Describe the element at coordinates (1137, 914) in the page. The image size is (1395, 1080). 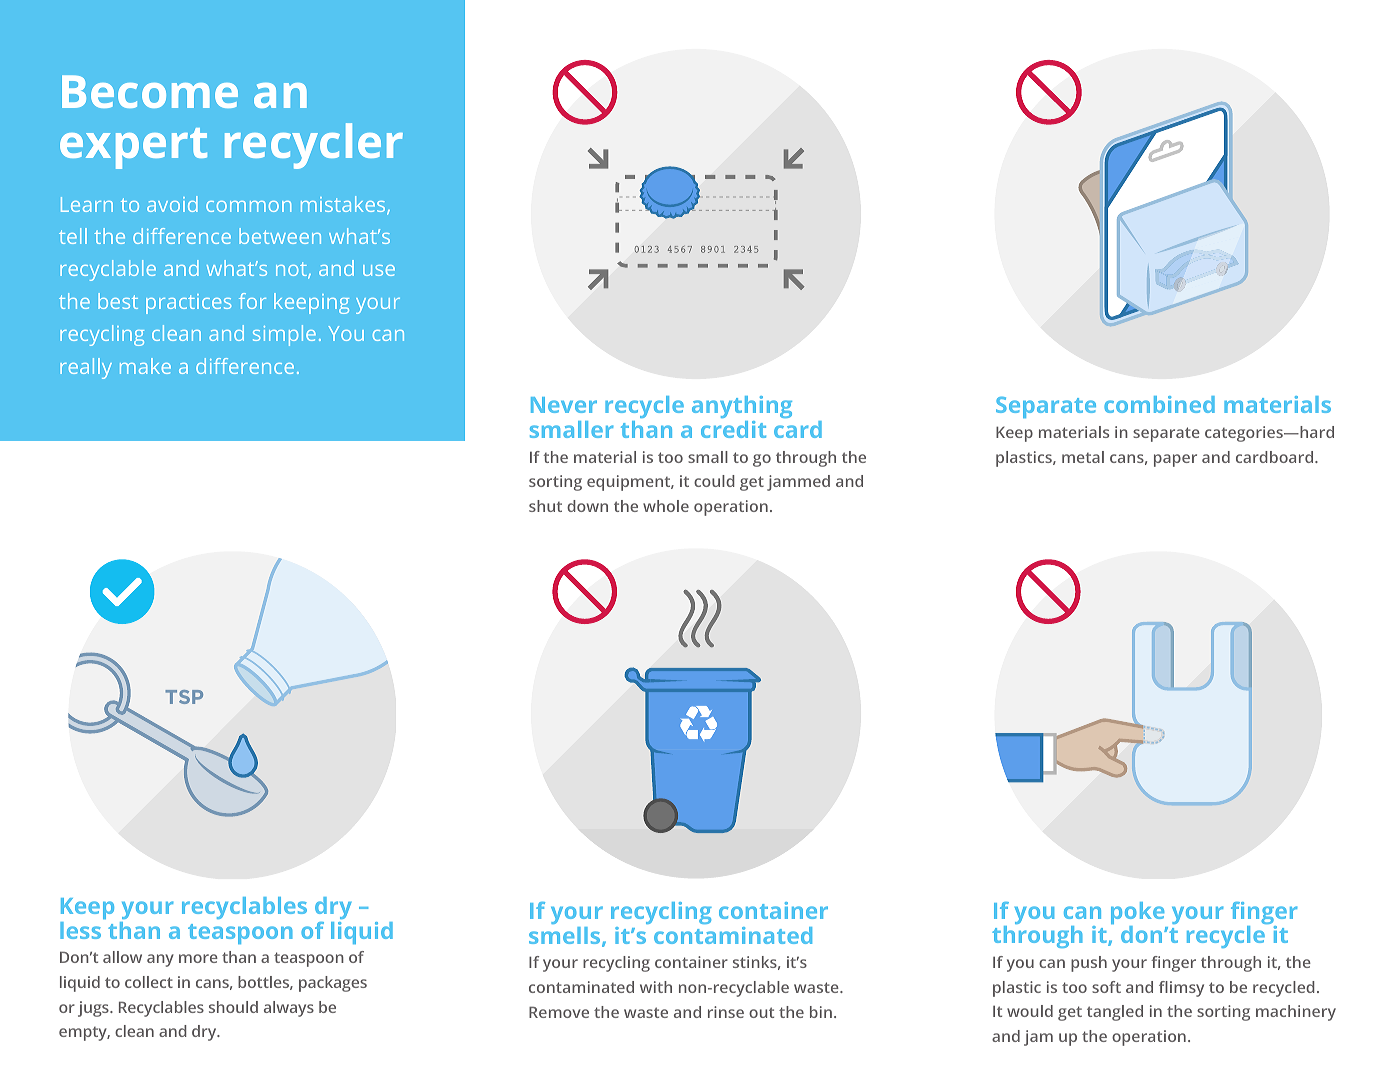
I see `poke` at that location.
